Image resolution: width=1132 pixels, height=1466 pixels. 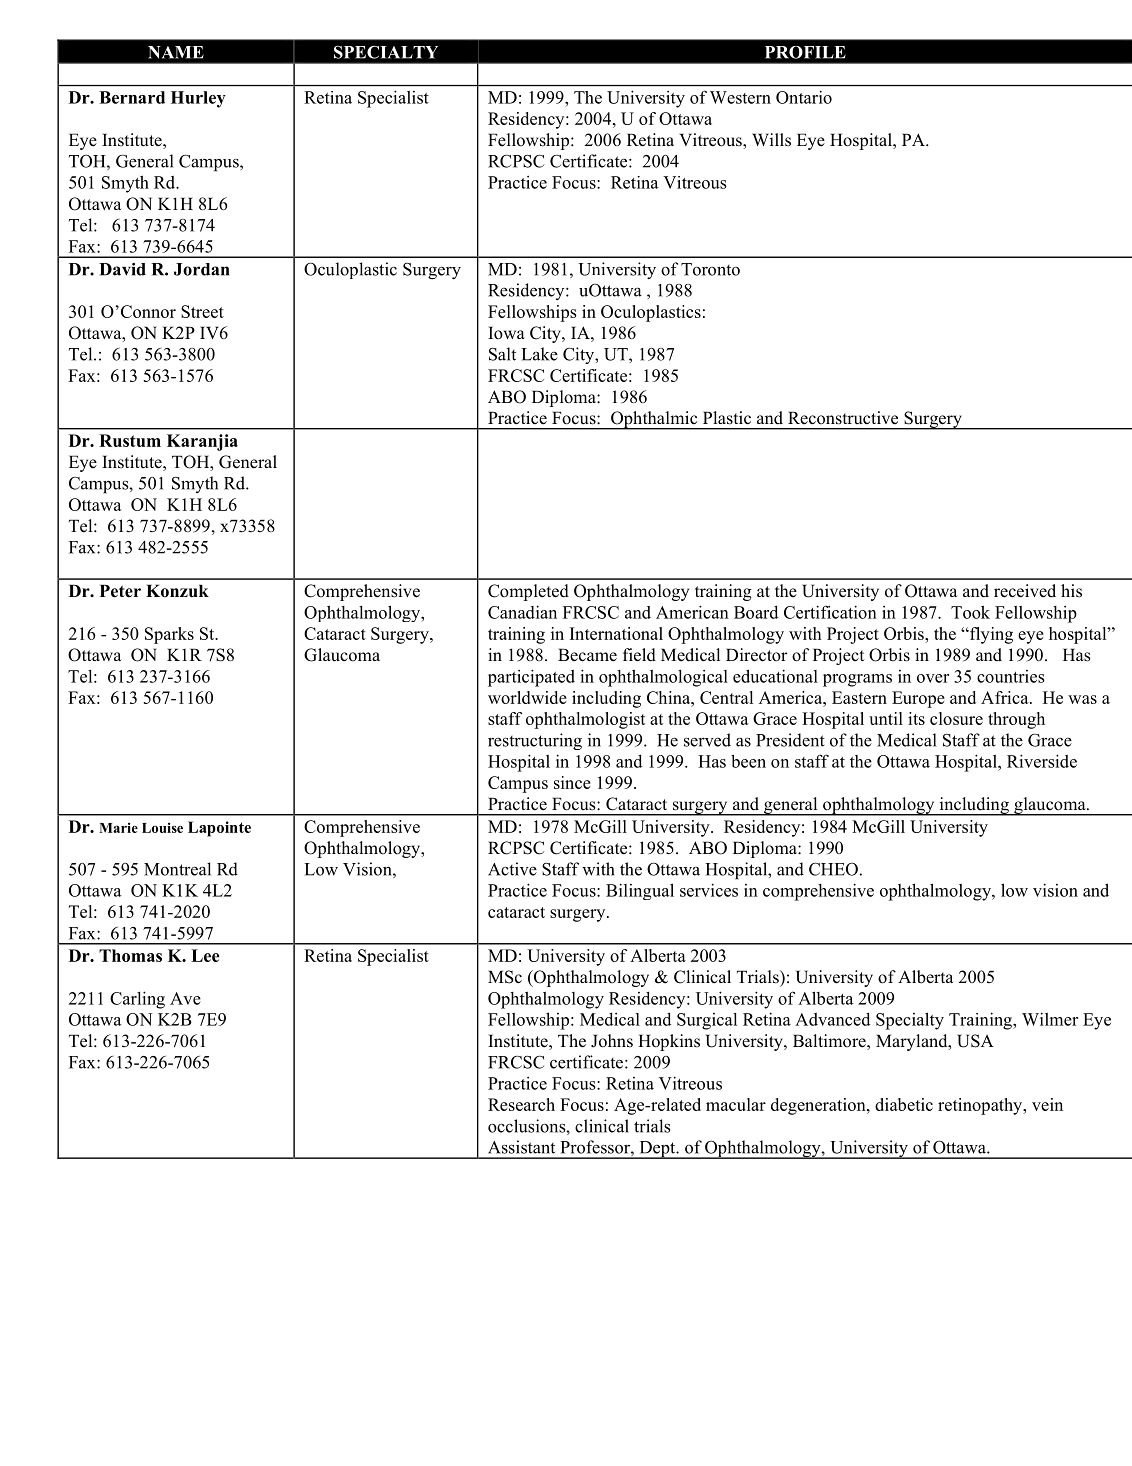 I want to click on since, so click(x=572, y=782).
